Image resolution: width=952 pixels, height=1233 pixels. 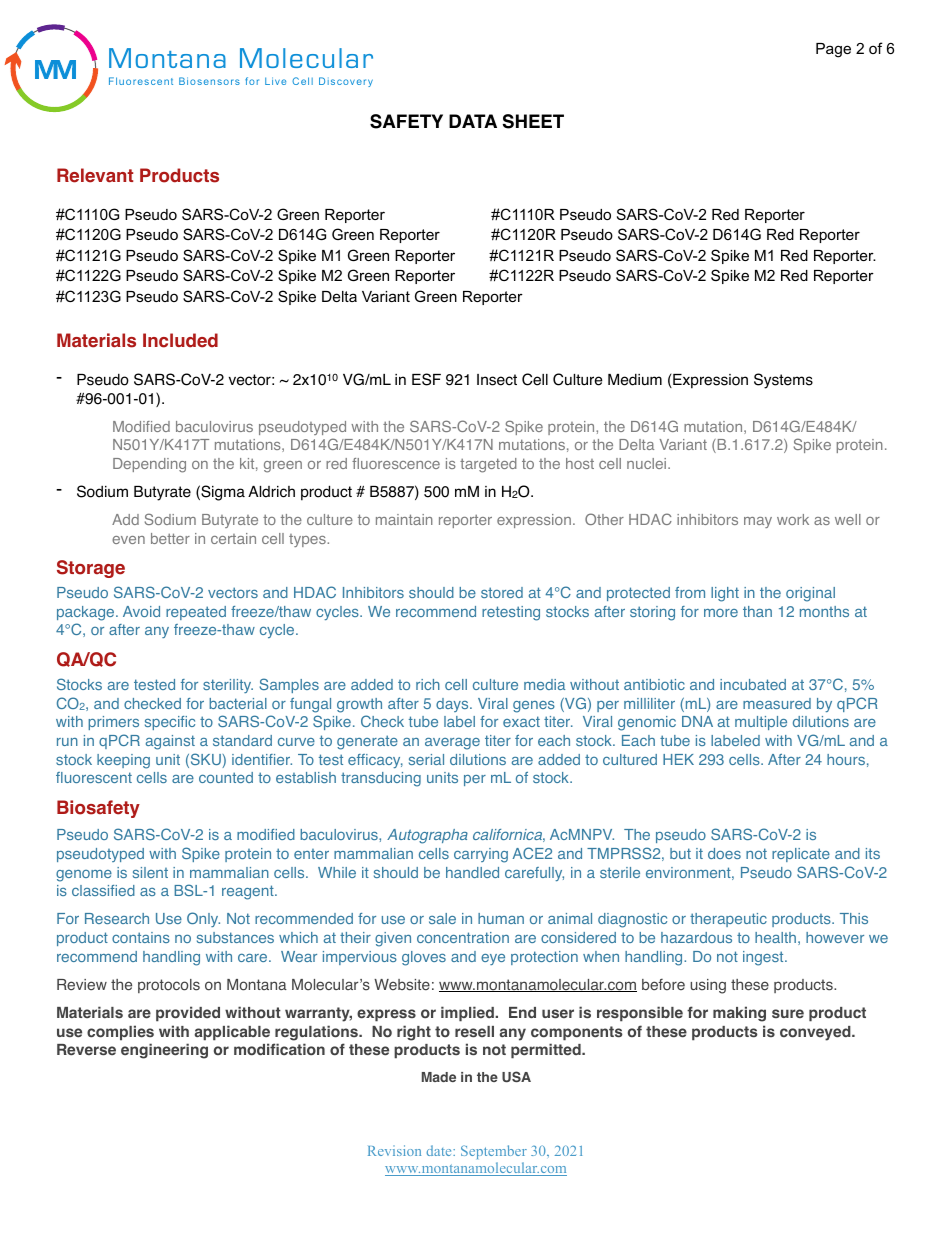 What do you see at coordinates (141, 611) in the document?
I see `Avoid` at bounding box center [141, 611].
